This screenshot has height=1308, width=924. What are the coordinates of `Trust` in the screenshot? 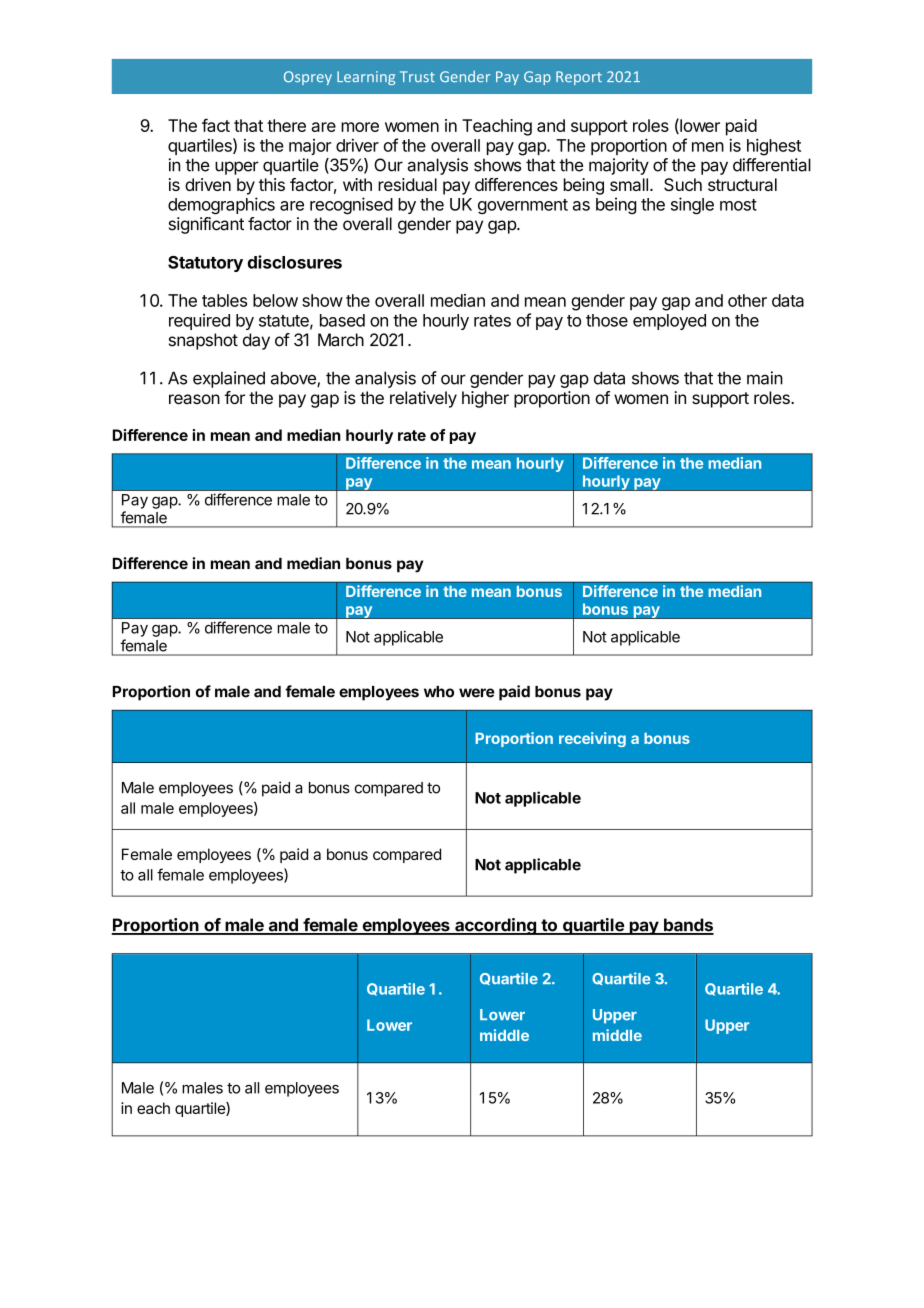 It's located at (417, 76).
